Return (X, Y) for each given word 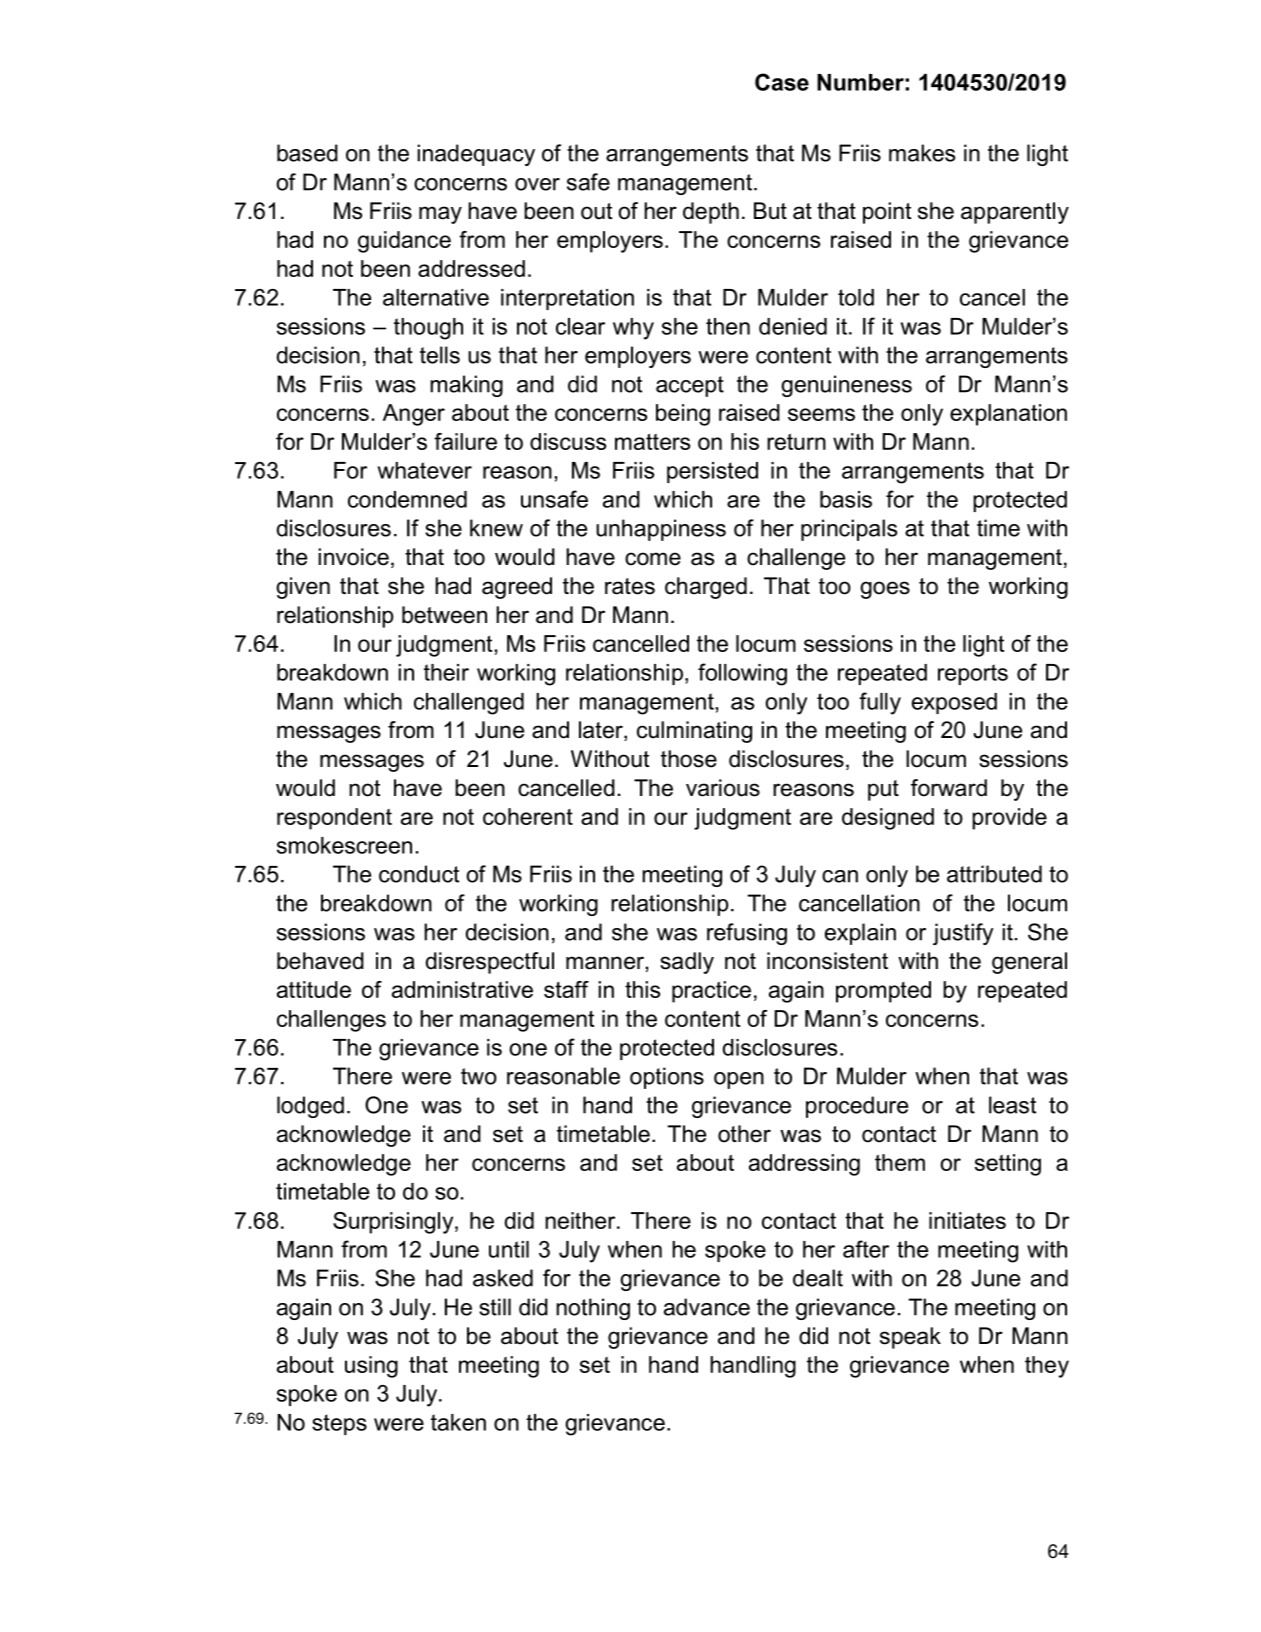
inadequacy (476, 155)
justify (963, 934)
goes (885, 590)
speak (910, 1338)
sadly (687, 963)
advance (707, 1307)
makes (922, 153)
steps (339, 1424)
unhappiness (661, 530)
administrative (462, 989)
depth (711, 213)
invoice (353, 557)
